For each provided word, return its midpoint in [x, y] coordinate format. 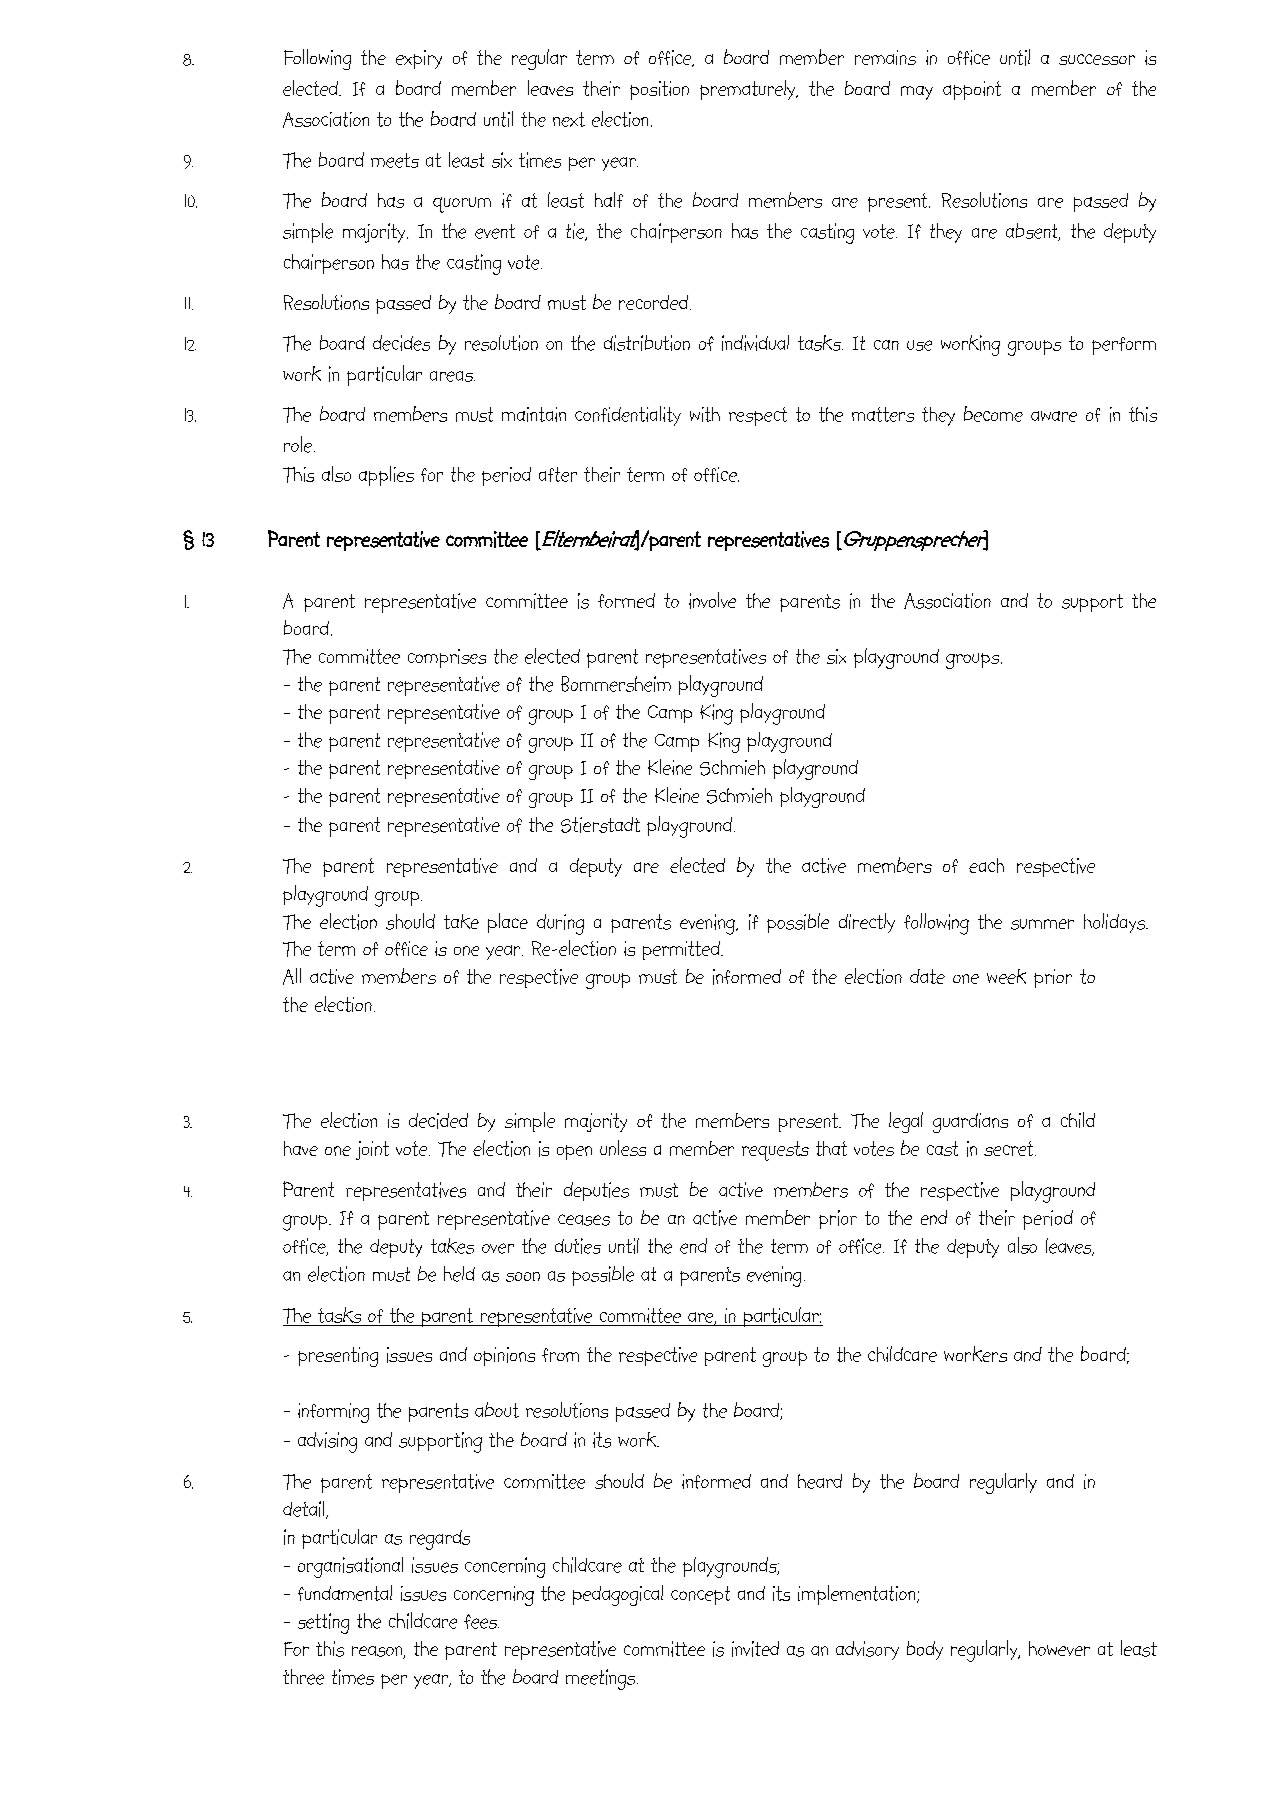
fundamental [345, 1593]
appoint [972, 90]
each [986, 865]
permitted [682, 950]
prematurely [748, 90]
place [508, 923]
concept [700, 1595]
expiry [419, 59]
